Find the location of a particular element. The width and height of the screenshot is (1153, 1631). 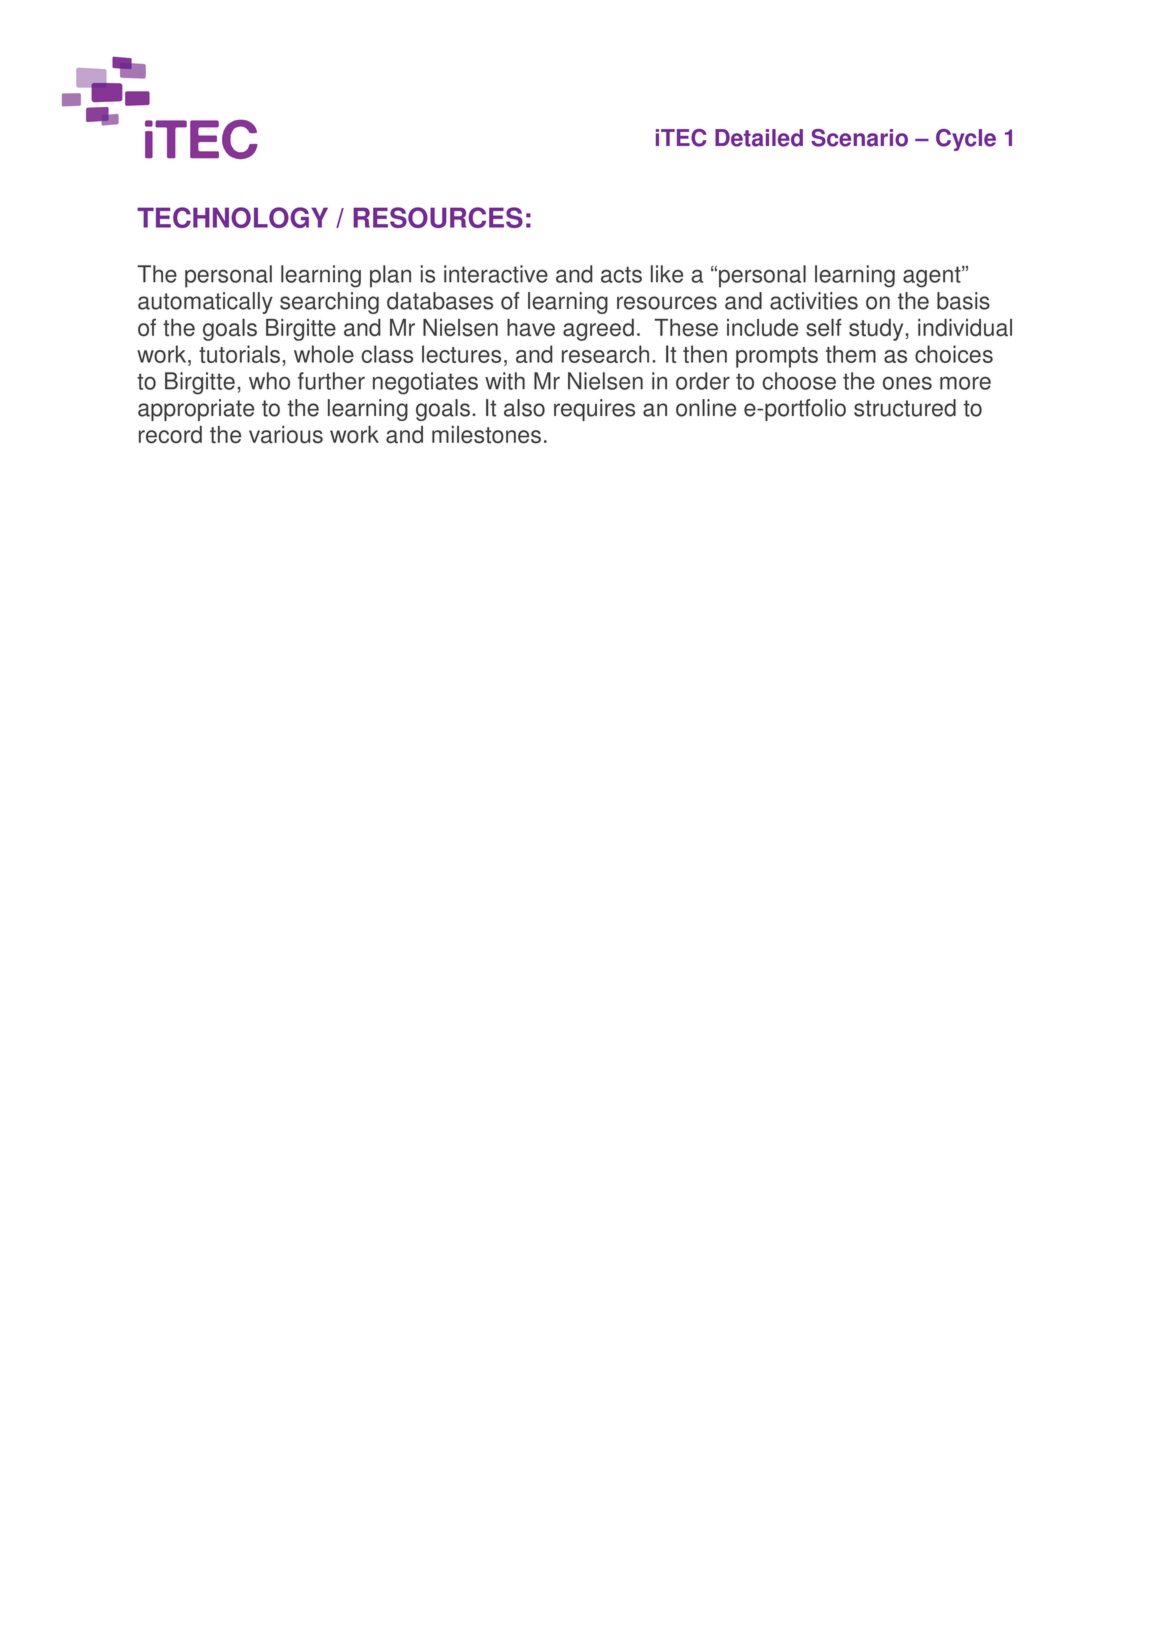

Cycle is located at coordinates (966, 140).
